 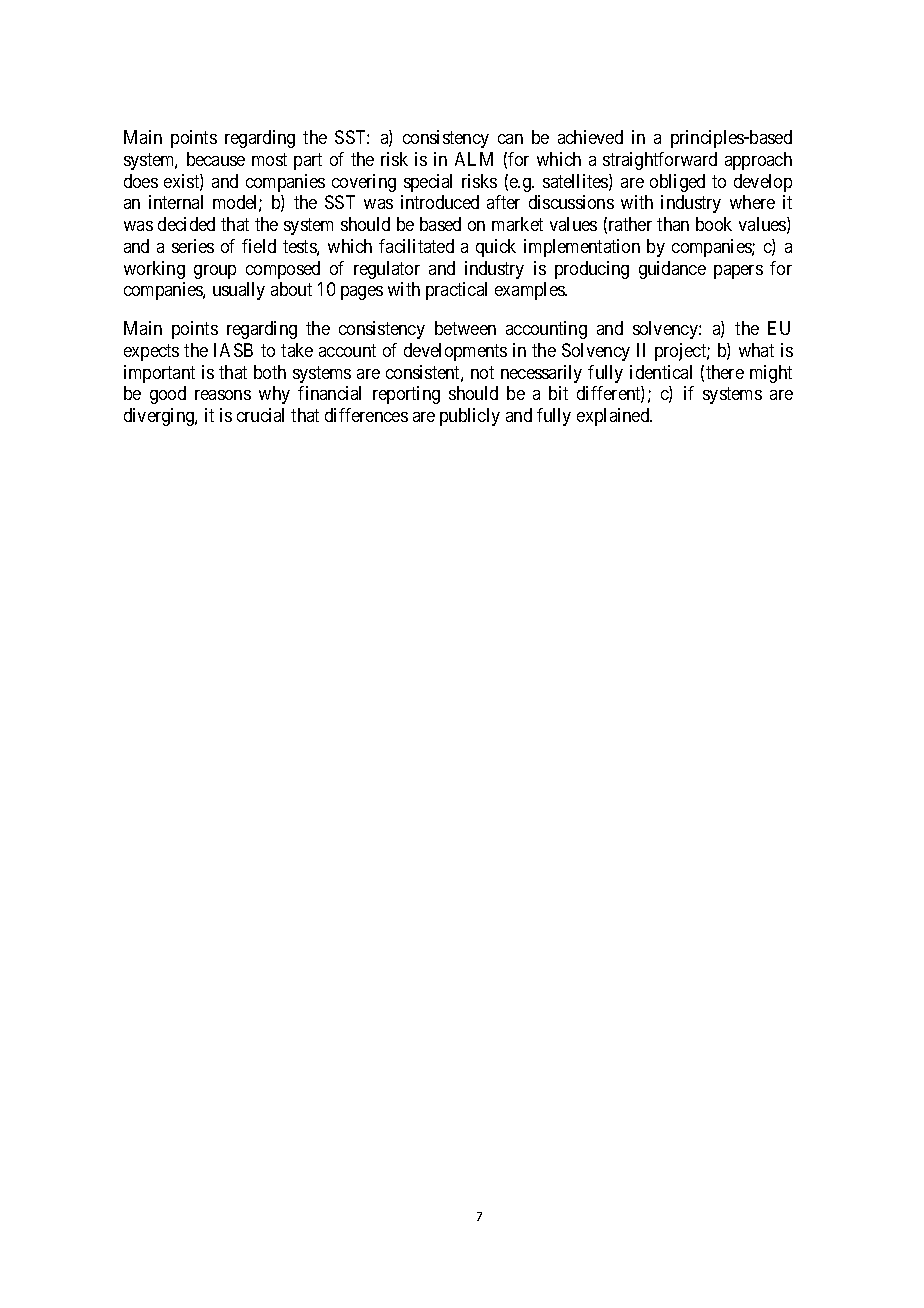 I want to click on usually, so click(x=239, y=291).
